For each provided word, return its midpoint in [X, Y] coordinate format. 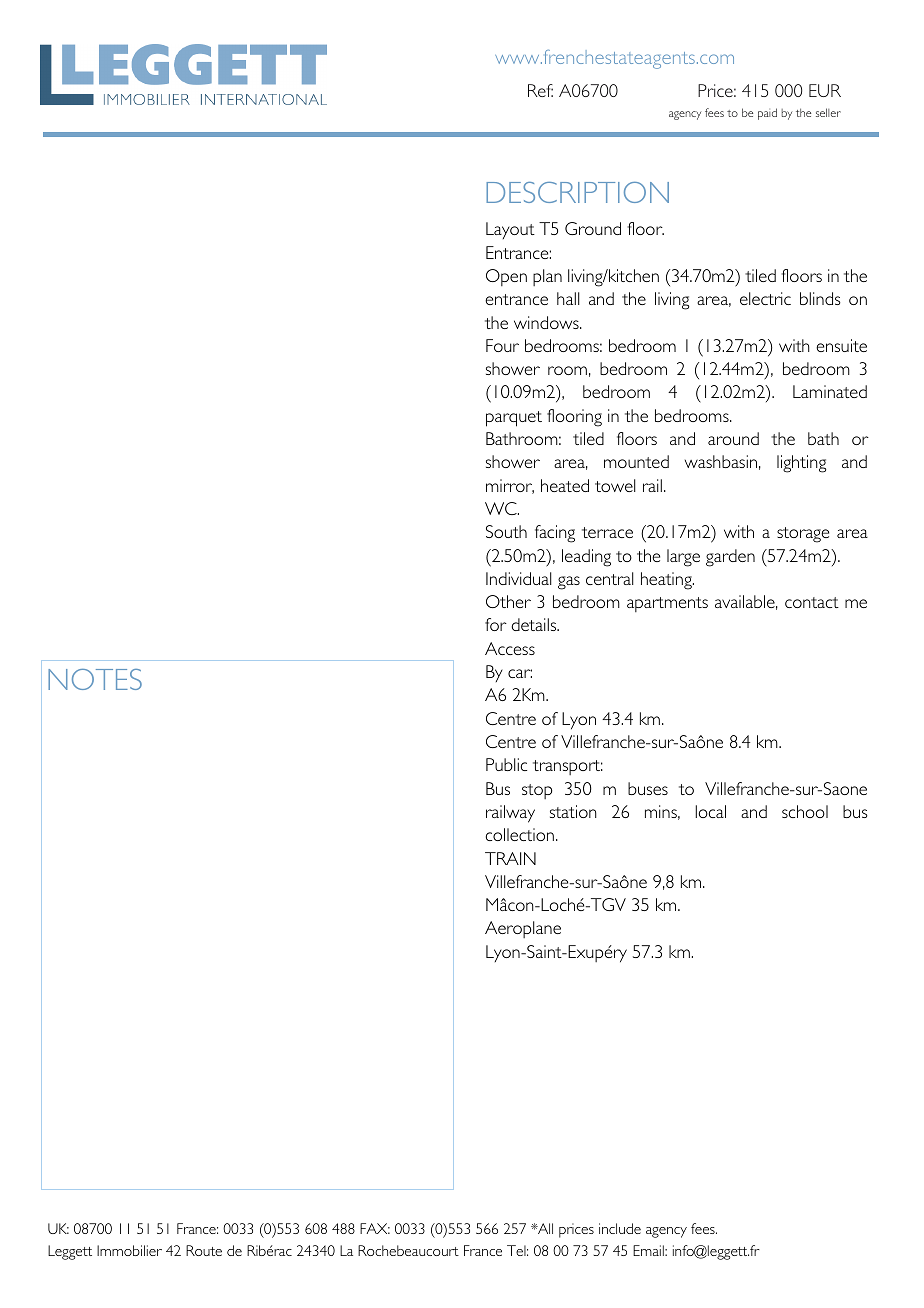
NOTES [95, 679]
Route [204, 1250]
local [710, 811]
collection [520, 834]
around [733, 438]
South [506, 531]
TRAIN [510, 858]
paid [767, 114]
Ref [540, 90]
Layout [510, 230]
